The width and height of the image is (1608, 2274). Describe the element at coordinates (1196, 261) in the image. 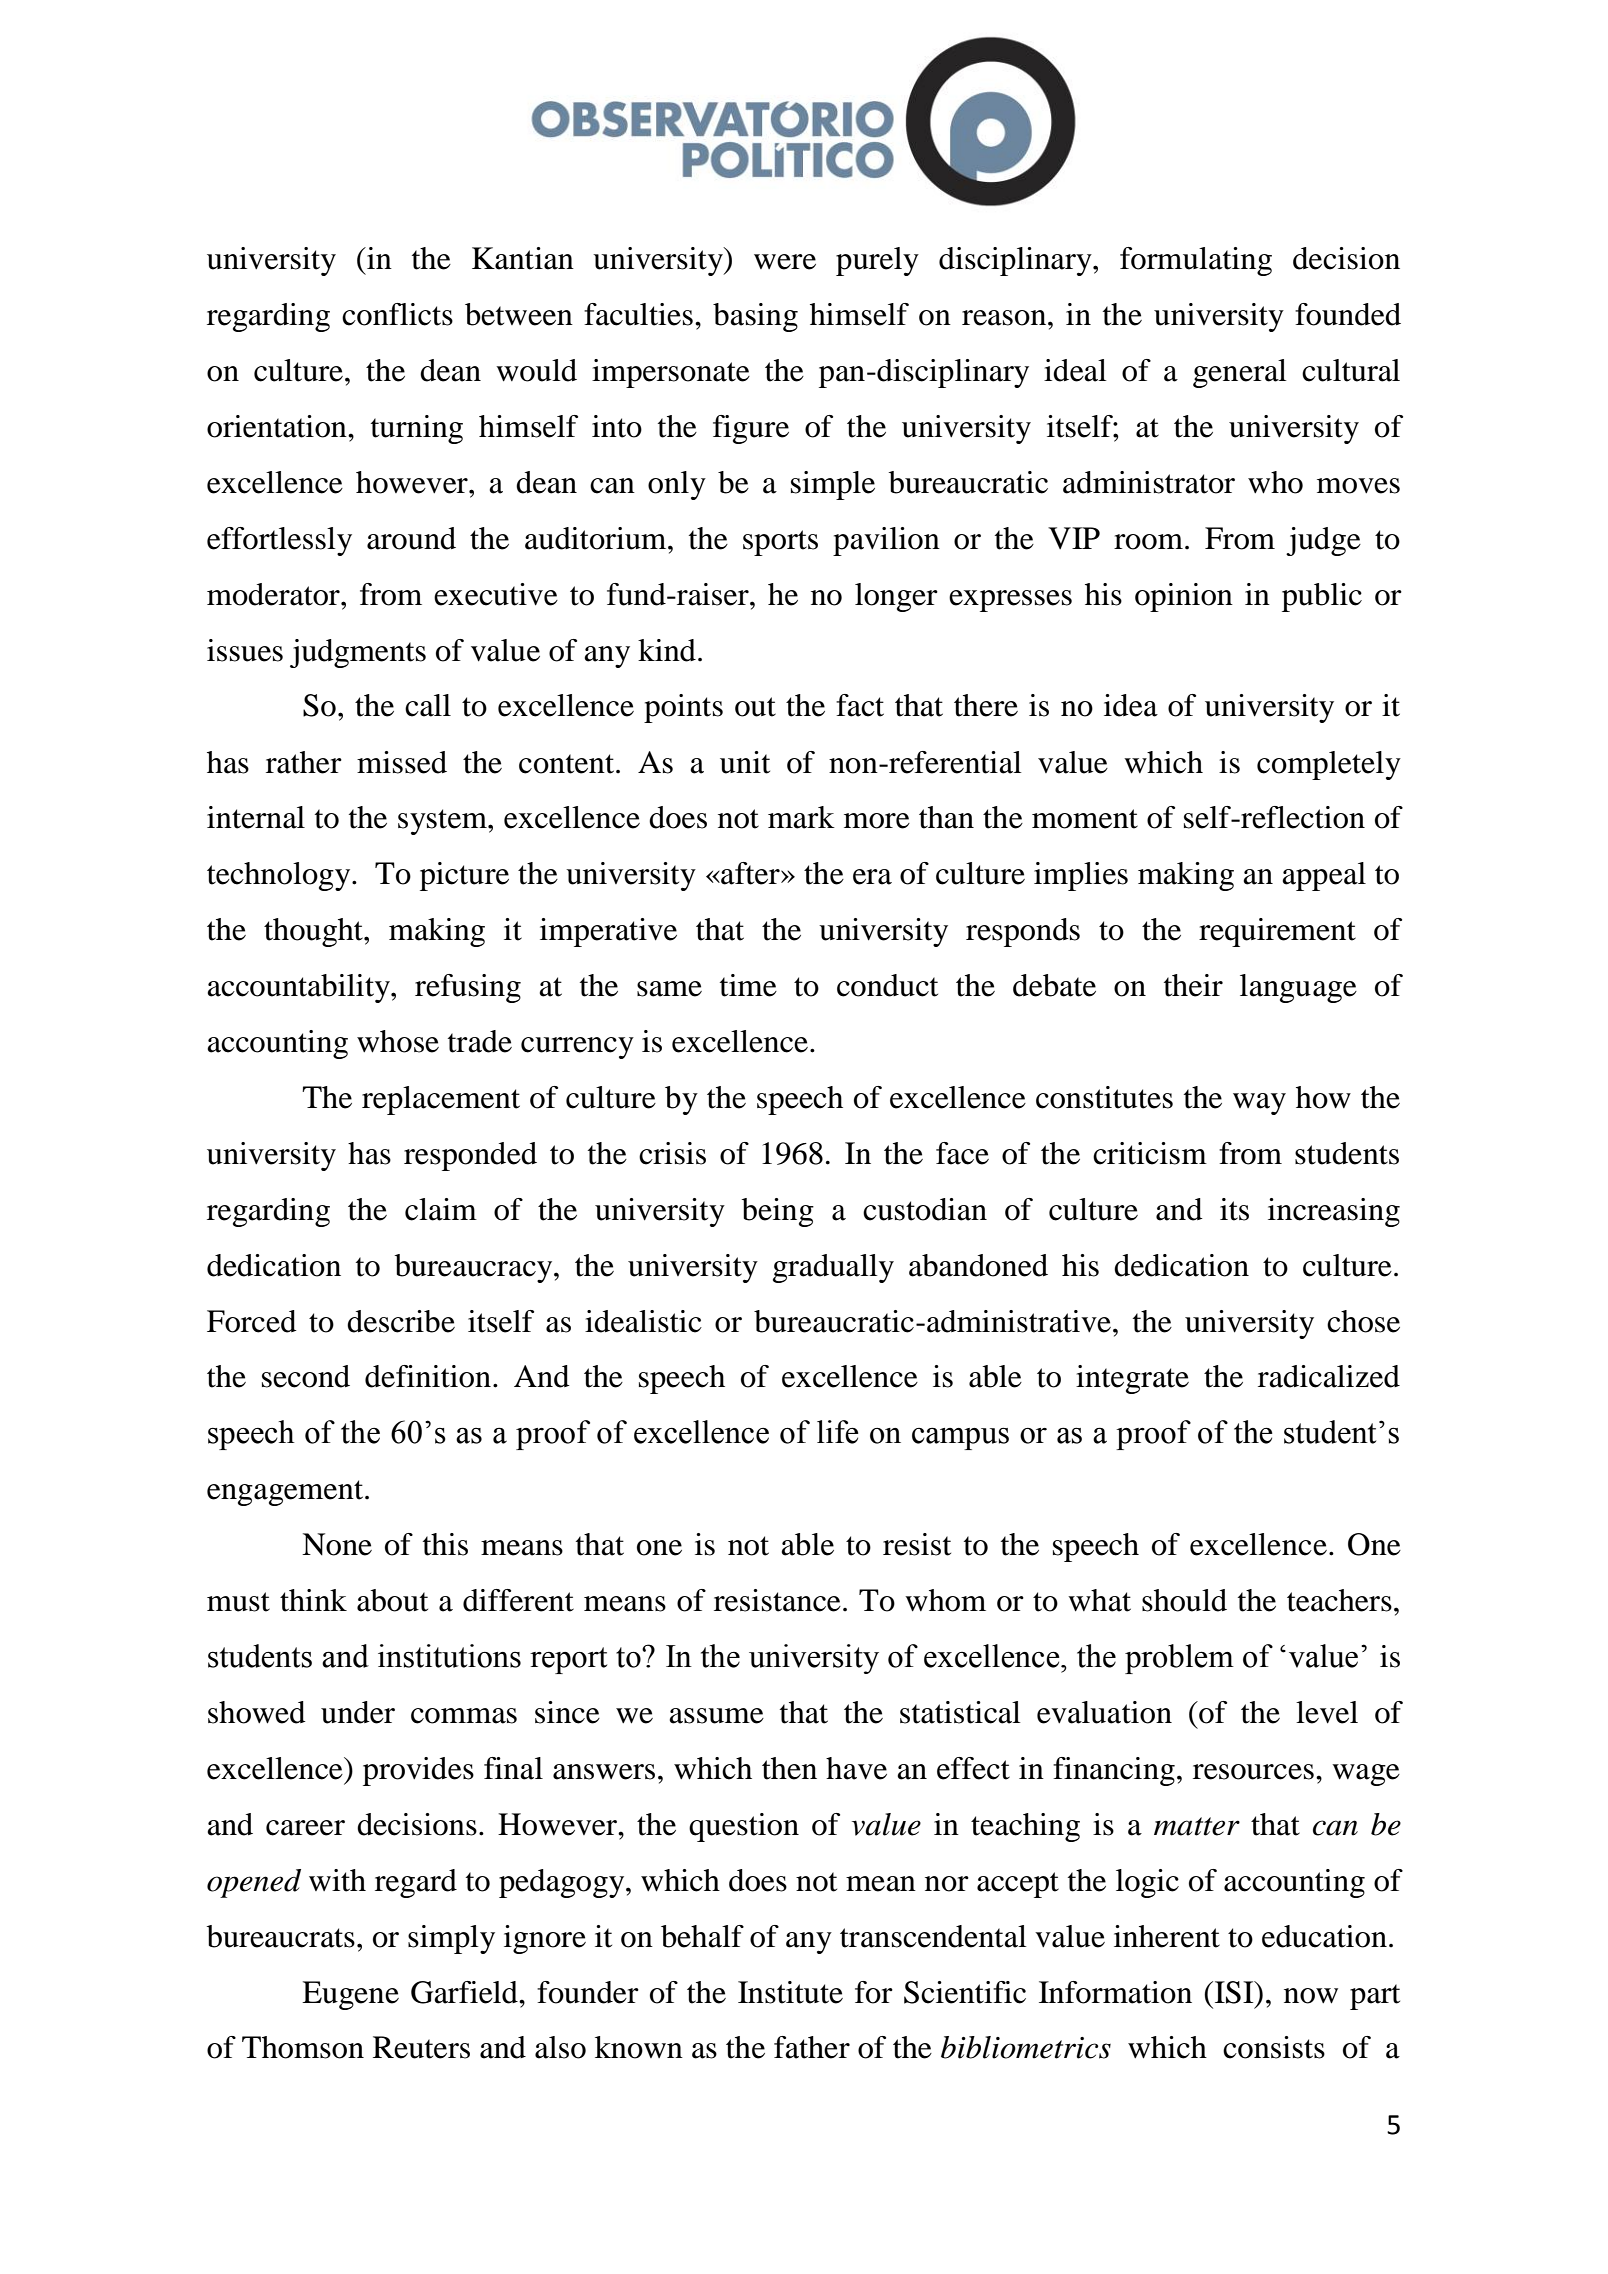

I see `formulating` at that location.
